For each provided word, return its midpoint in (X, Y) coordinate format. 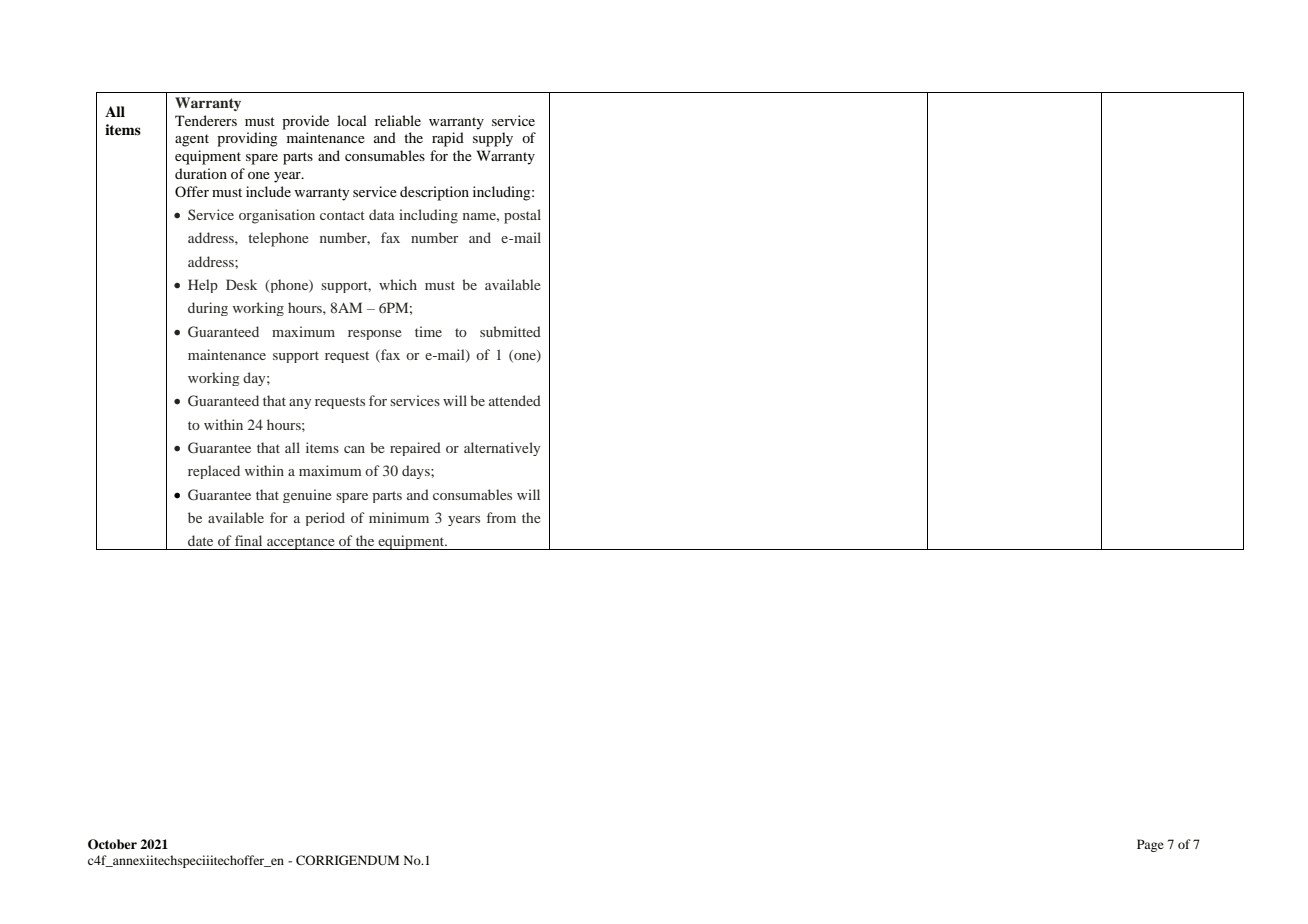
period (325, 519)
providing (247, 139)
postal (522, 216)
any (300, 404)
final (248, 540)
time (428, 331)
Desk (241, 284)
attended (515, 400)
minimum (399, 517)
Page (1150, 845)
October (112, 844)
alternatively (502, 449)
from (501, 517)
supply (493, 139)
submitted (510, 331)
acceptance (301, 543)
